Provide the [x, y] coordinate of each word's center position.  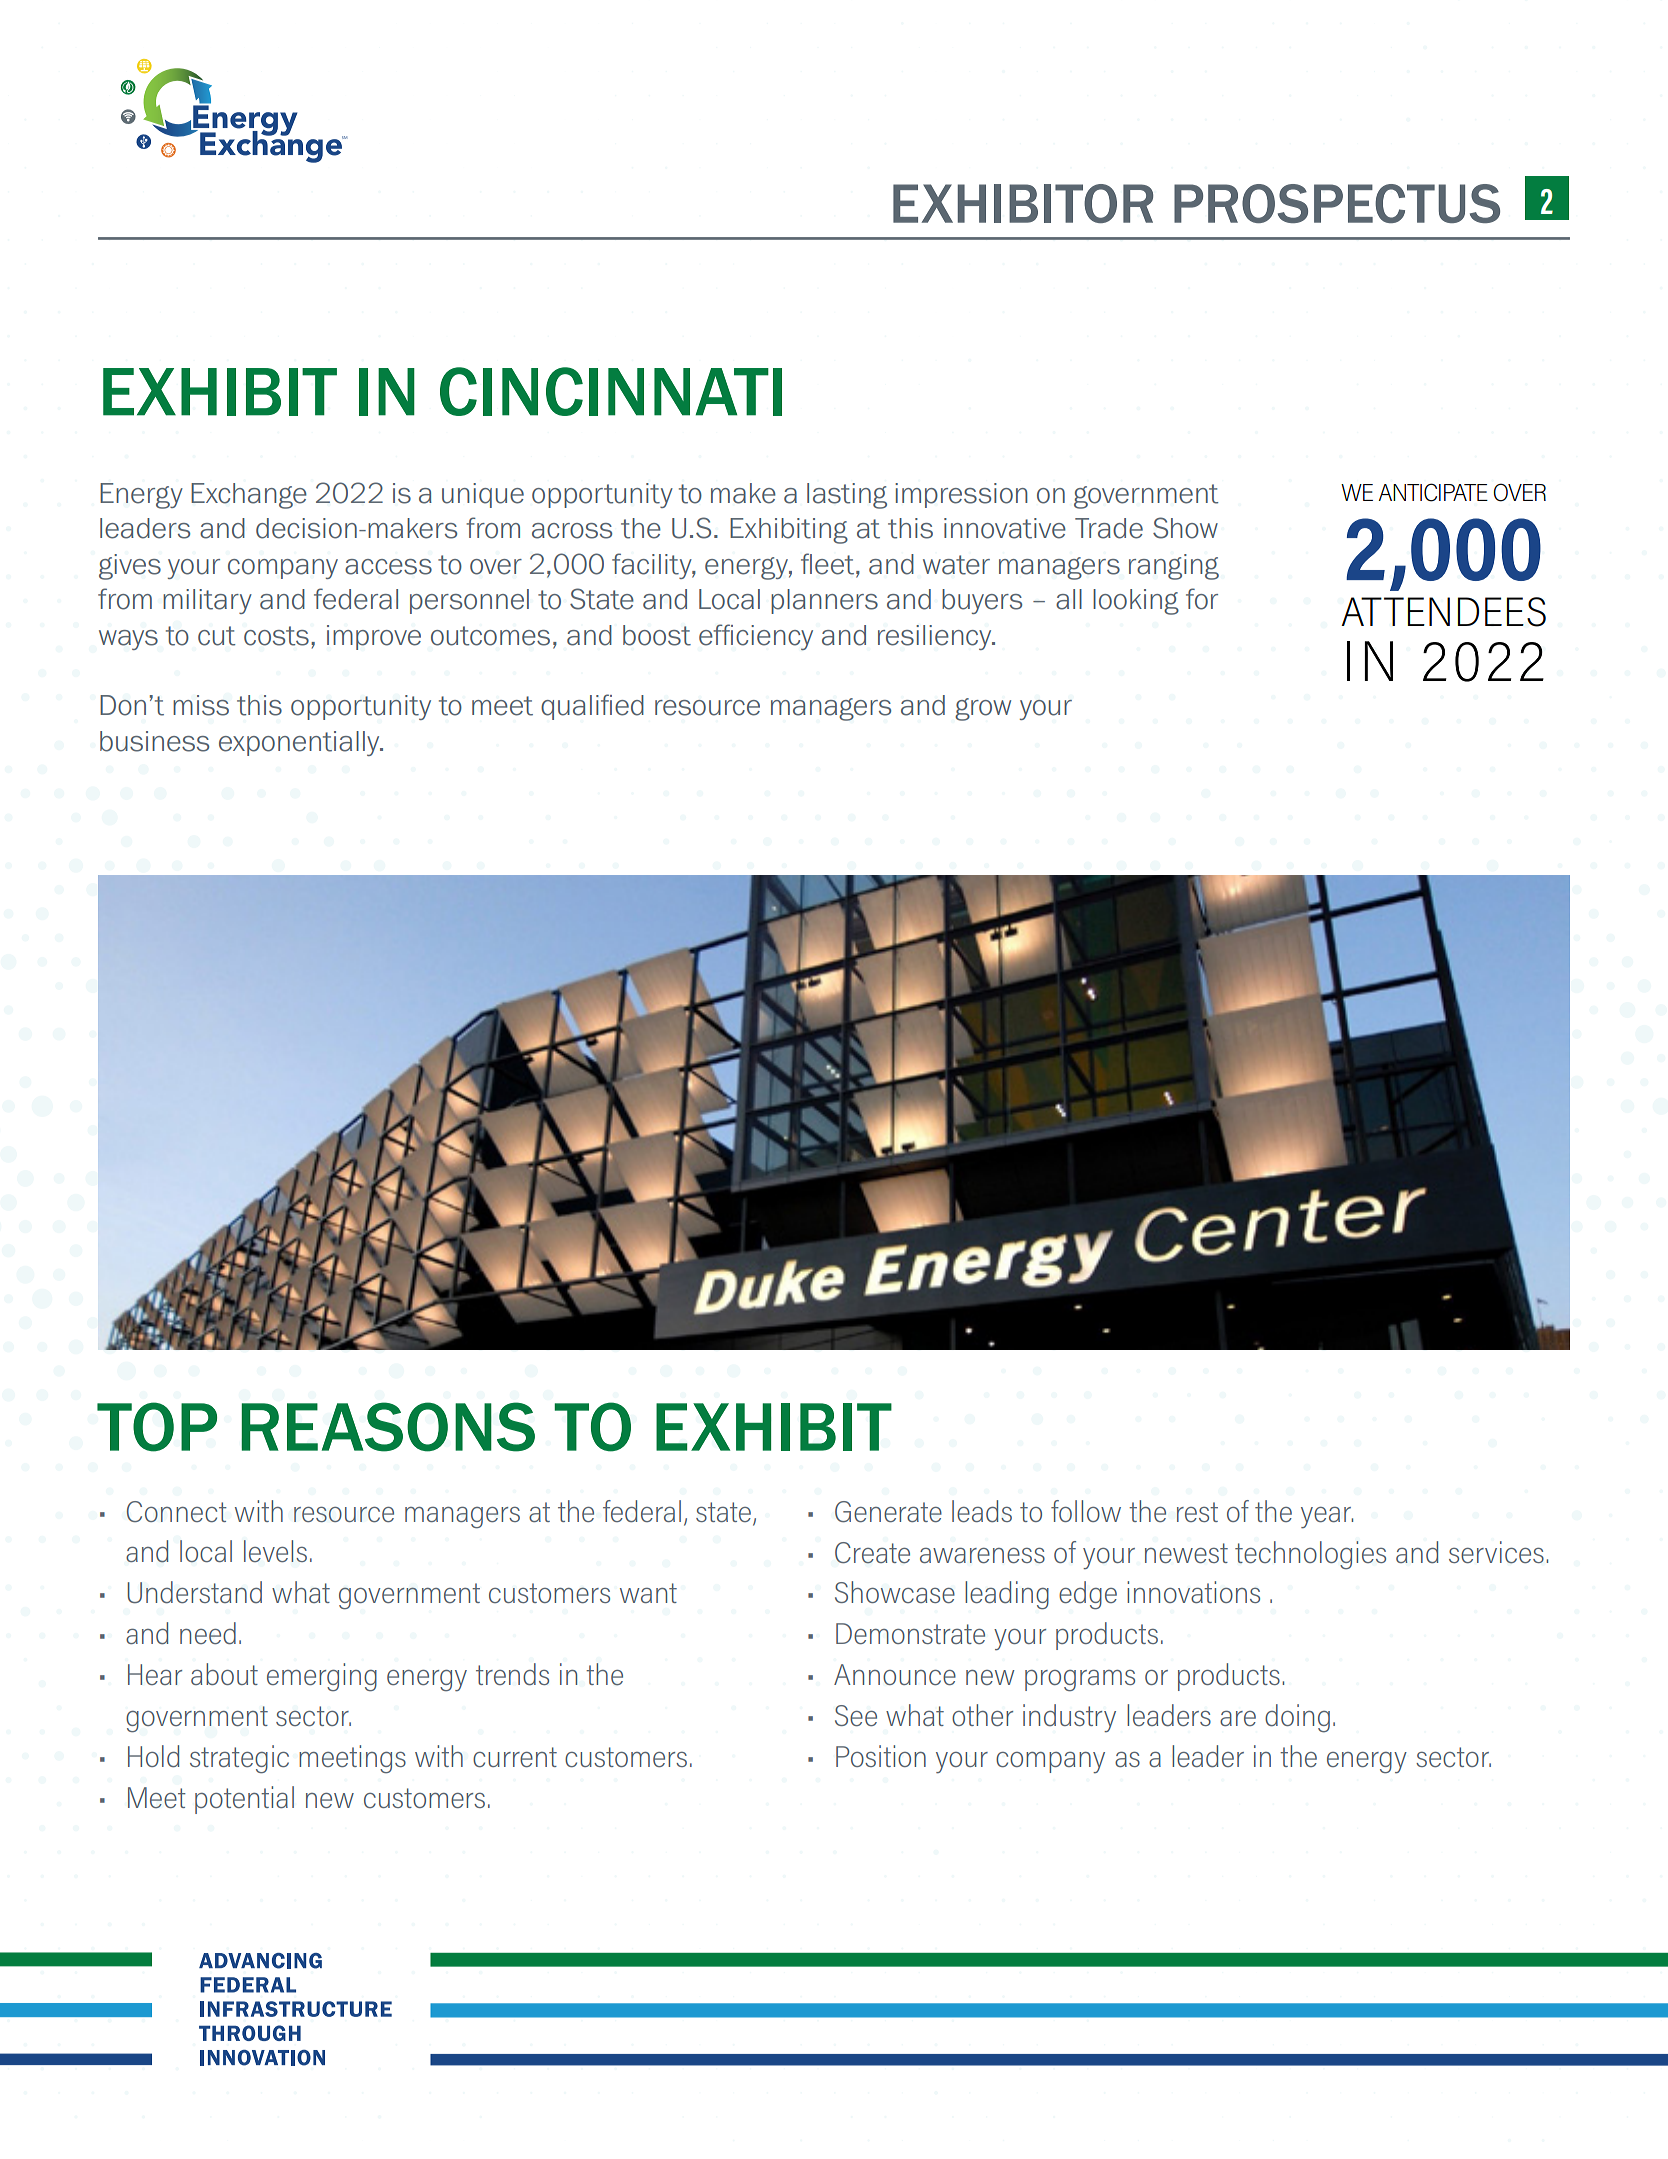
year [1327, 1517]
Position [881, 1756]
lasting [847, 496]
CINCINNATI [611, 391]
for [1202, 599]
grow [983, 709]
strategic [239, 1759]
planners [824, 601]
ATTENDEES [1443, 612]
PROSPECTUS [1337, 203]
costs [276, 636]
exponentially [300, 743]
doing [1297, 1718]
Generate [888, 1511]
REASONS [388, 1427]
